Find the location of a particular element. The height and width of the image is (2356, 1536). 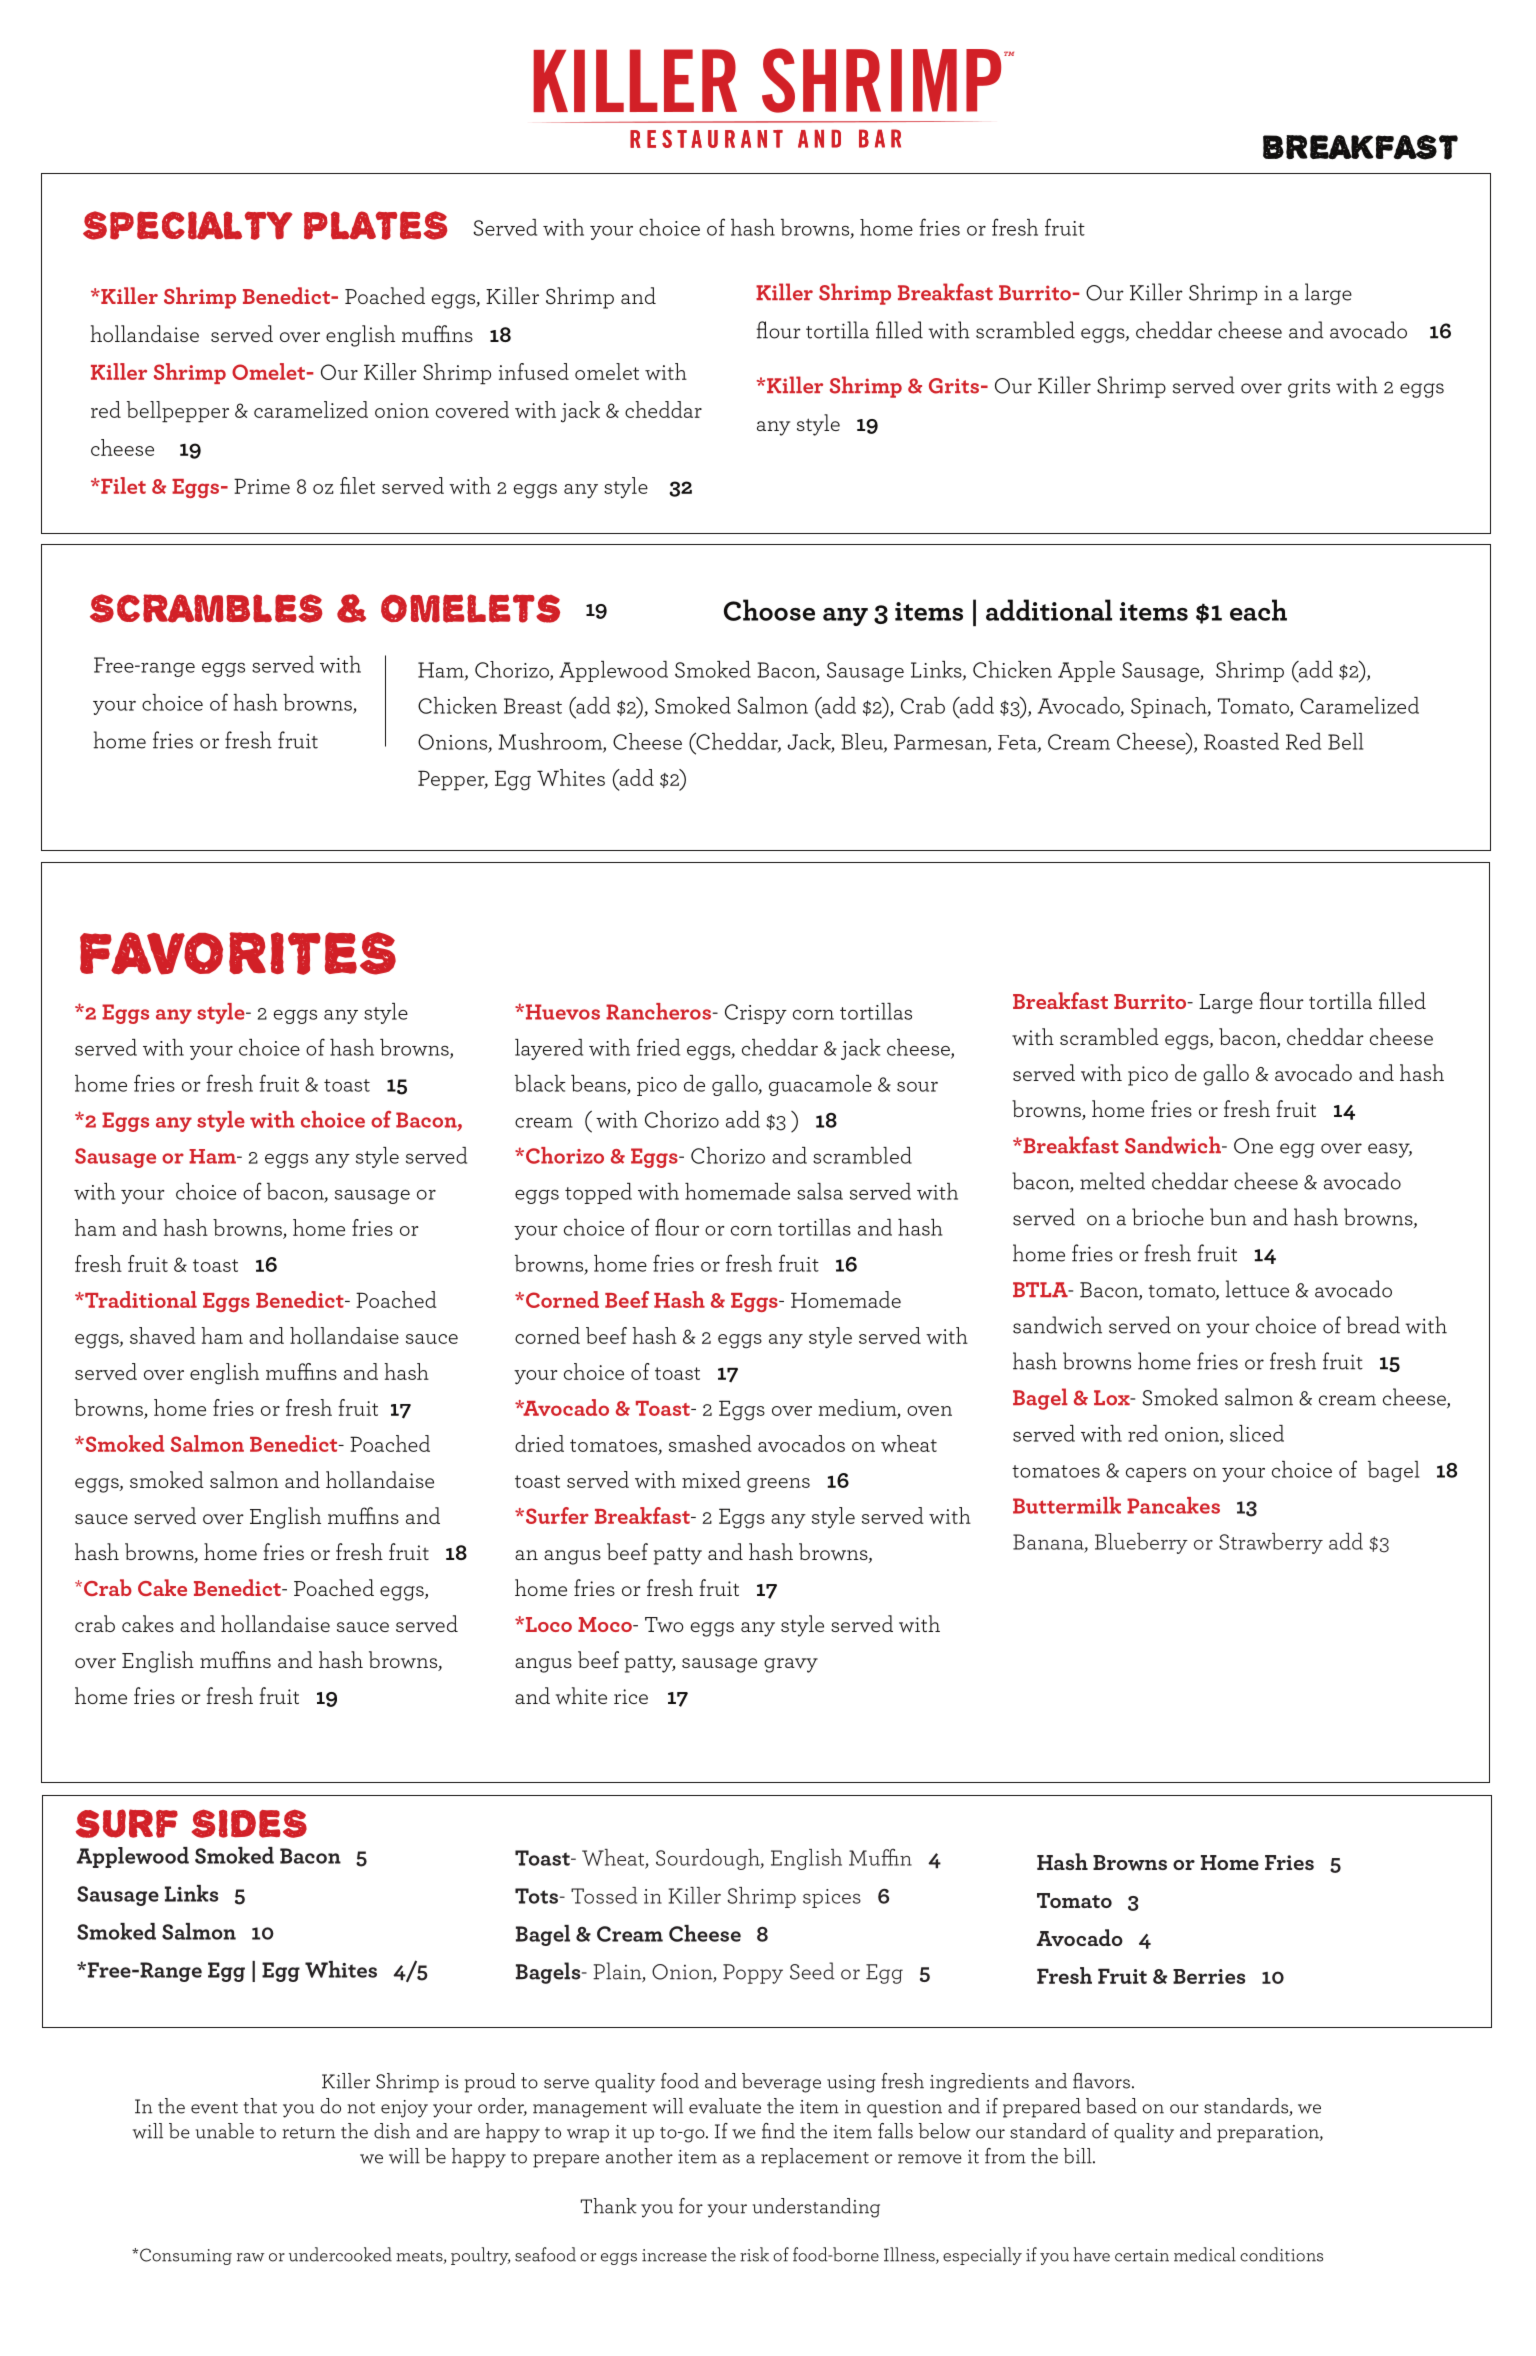

bun is located at coordinates (1228, 1217).
